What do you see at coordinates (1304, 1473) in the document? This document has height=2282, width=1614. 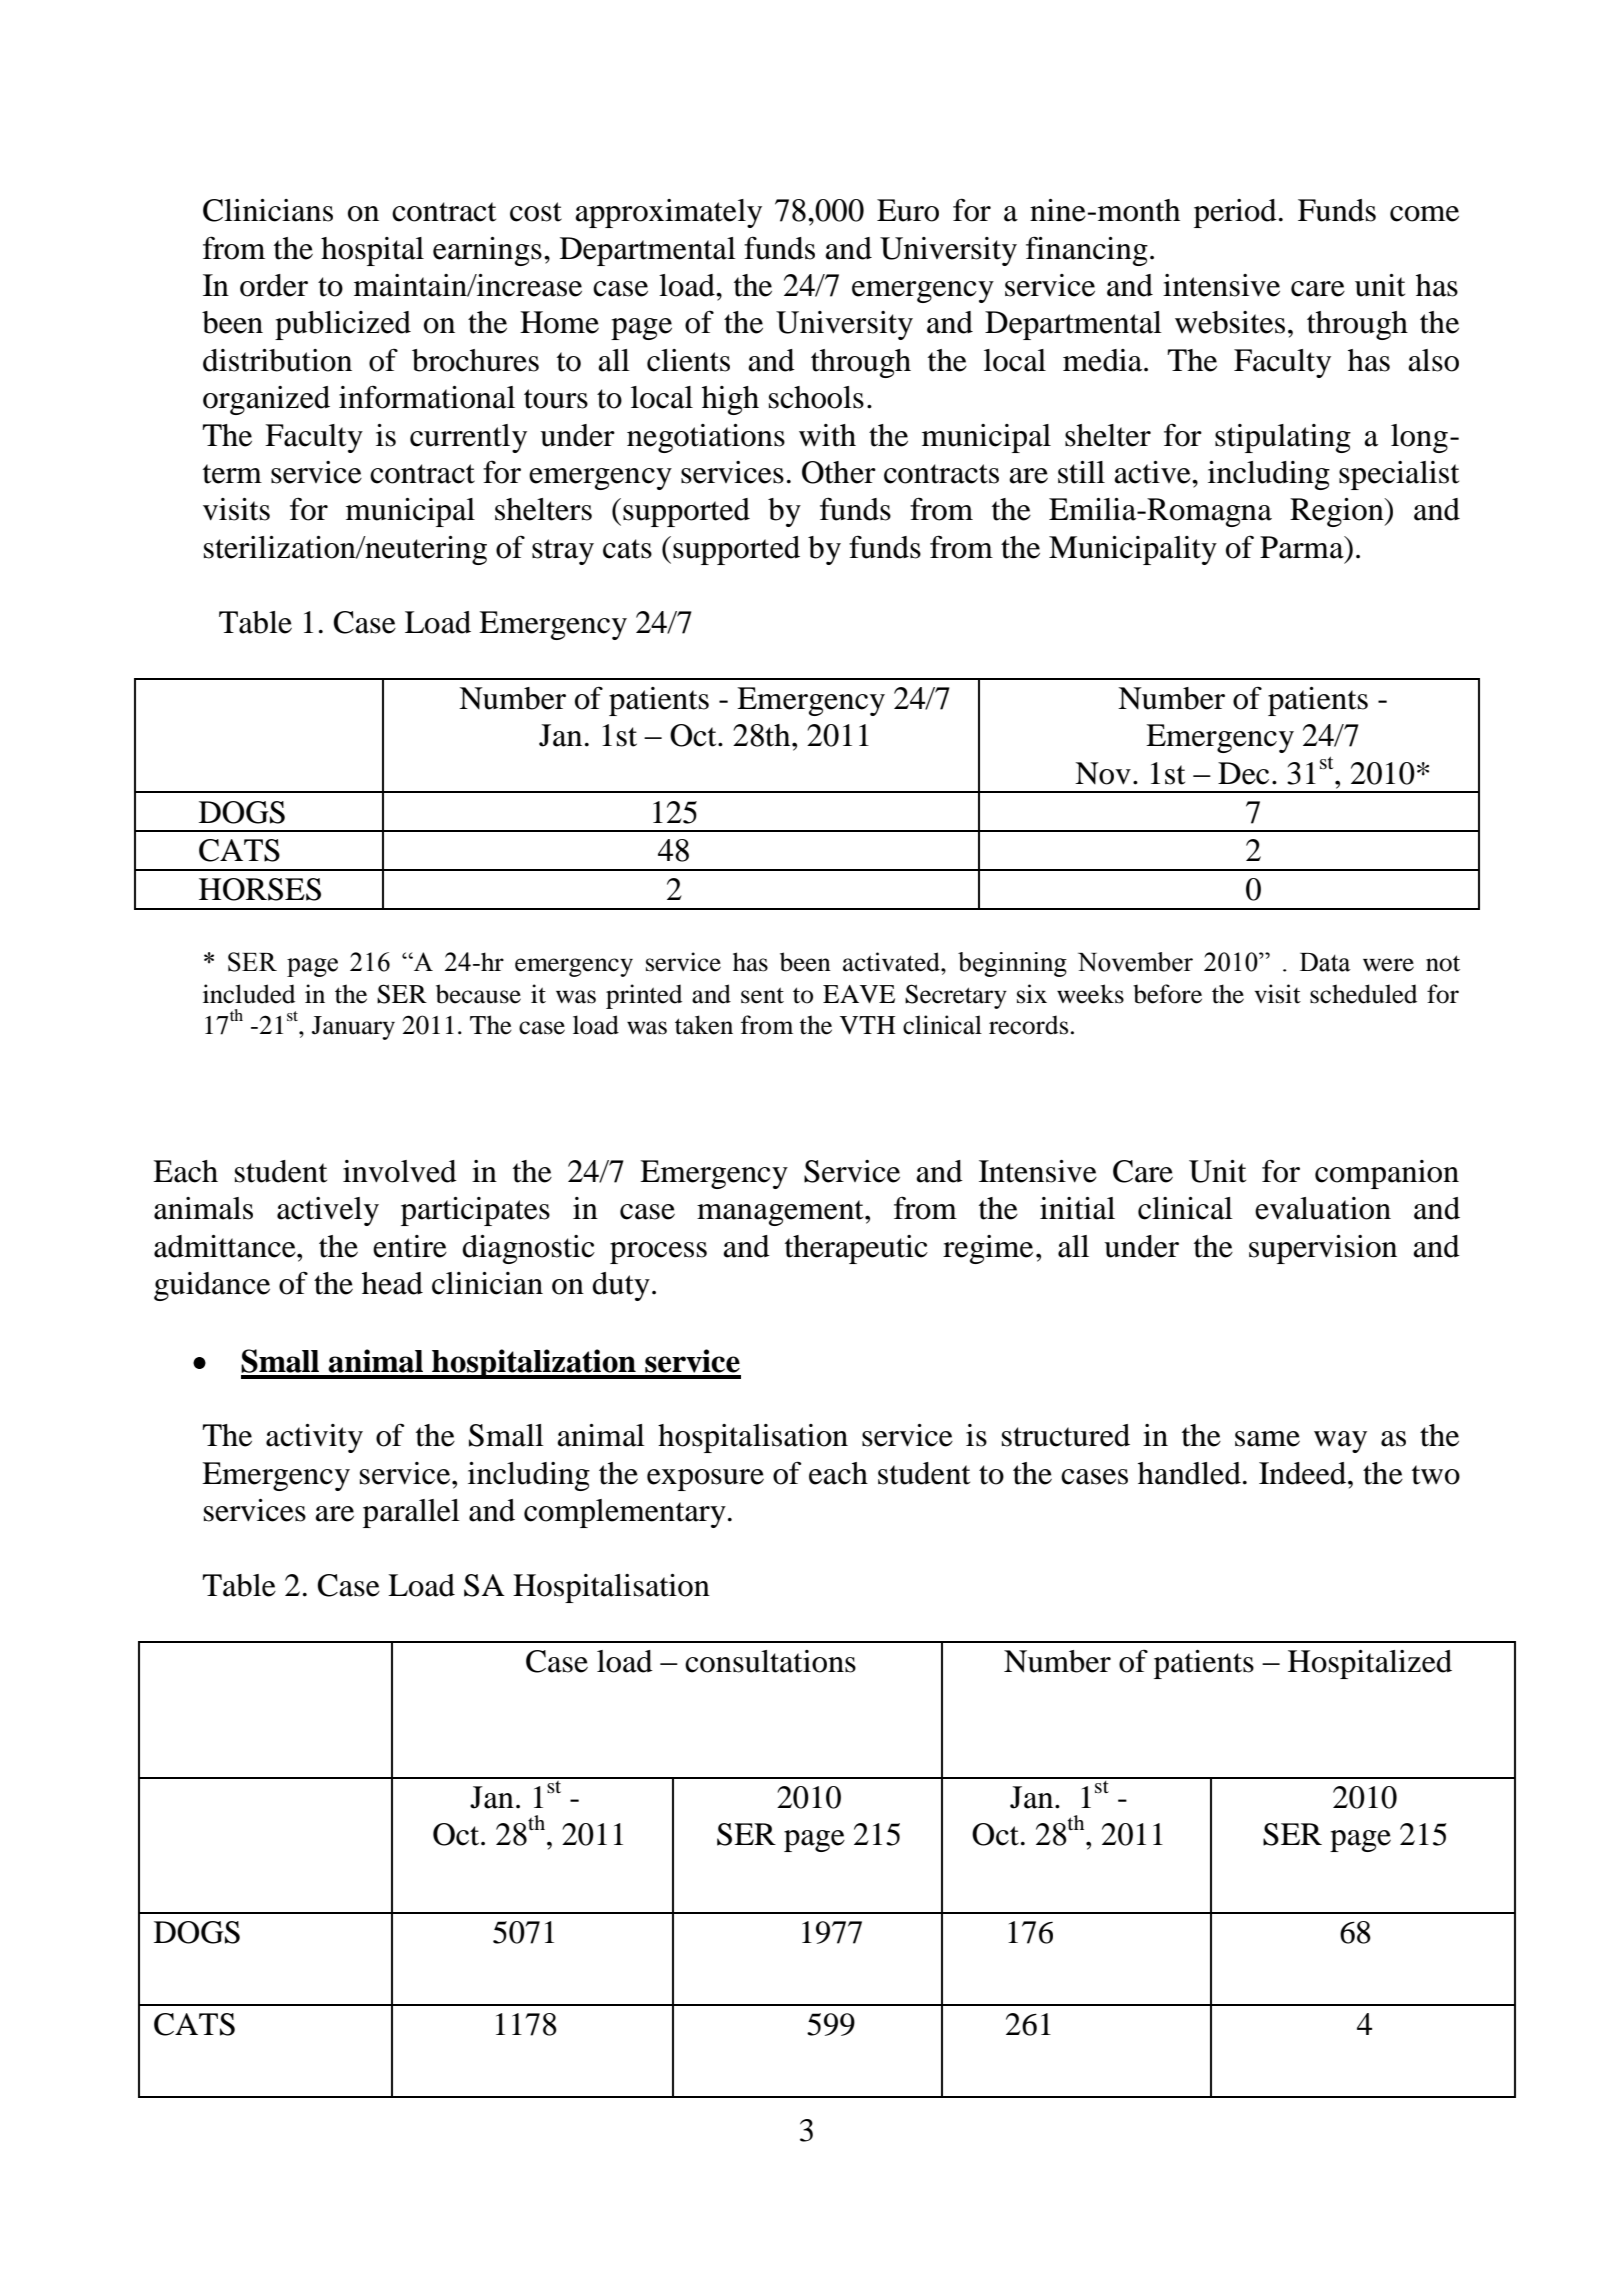 I see `Indeed` at bounding box center [1304, 1473].
